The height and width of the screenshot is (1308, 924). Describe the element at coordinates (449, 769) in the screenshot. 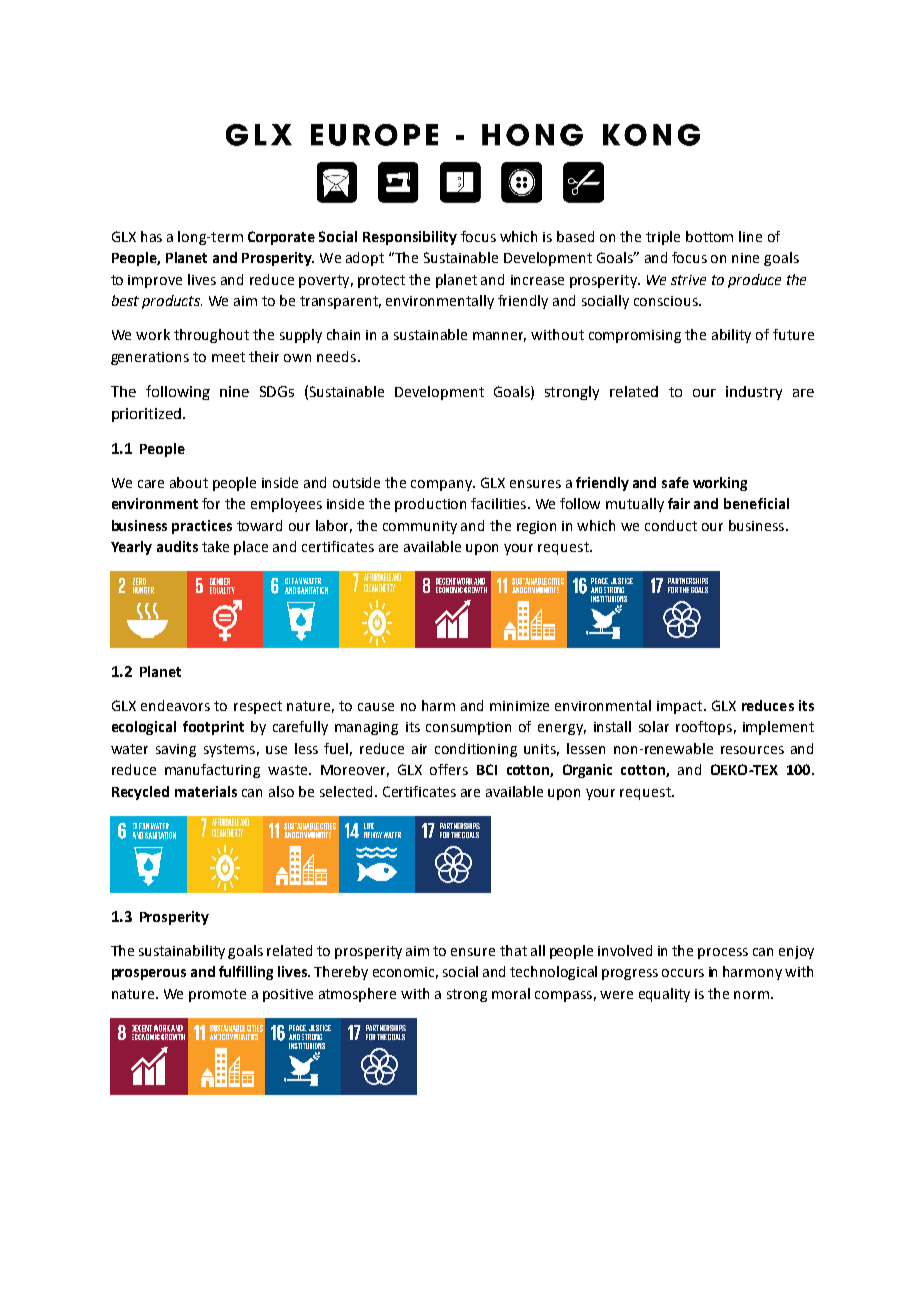

I see `offers` at that location.
